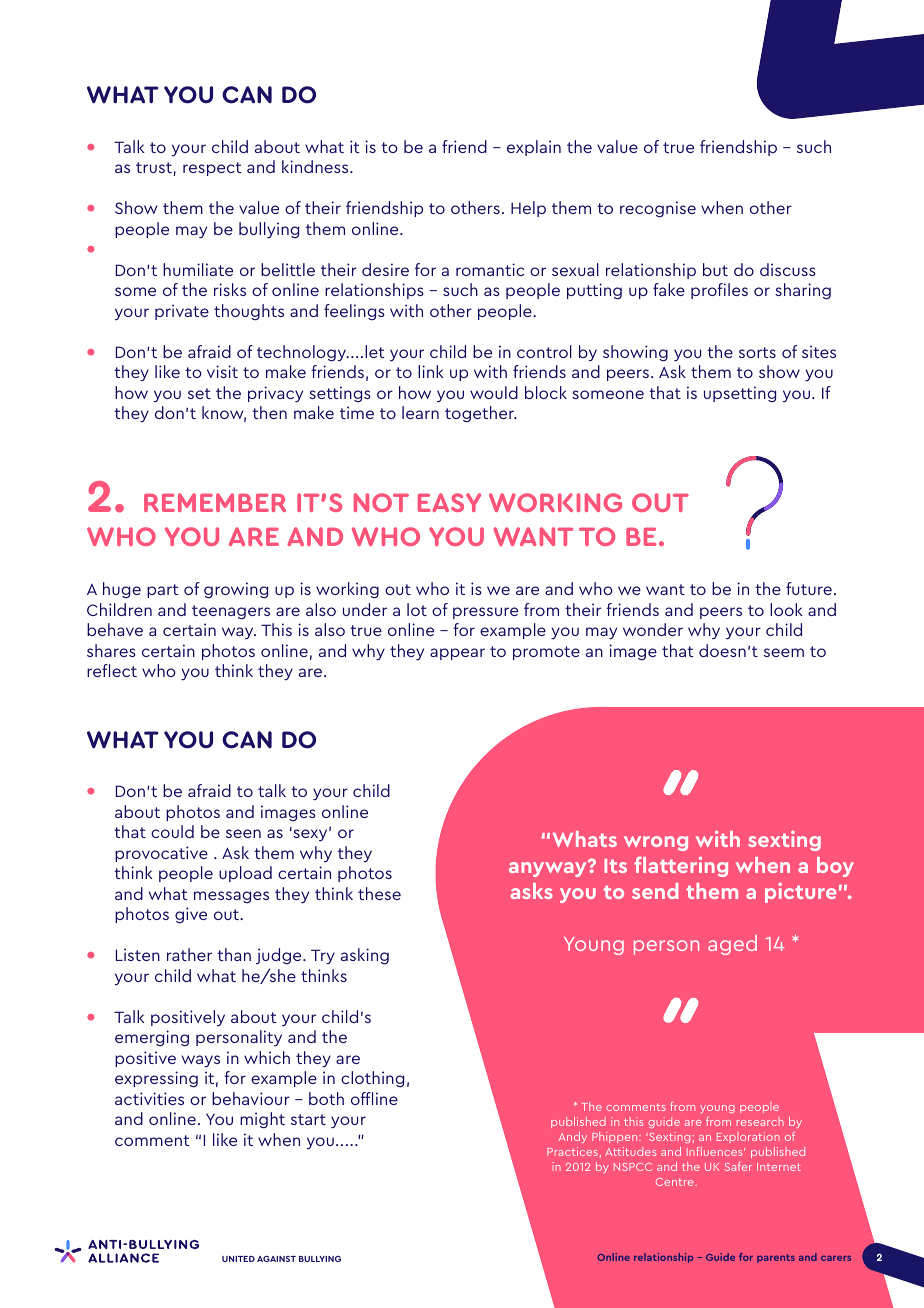  I want to click on together, so click(480, 414).
